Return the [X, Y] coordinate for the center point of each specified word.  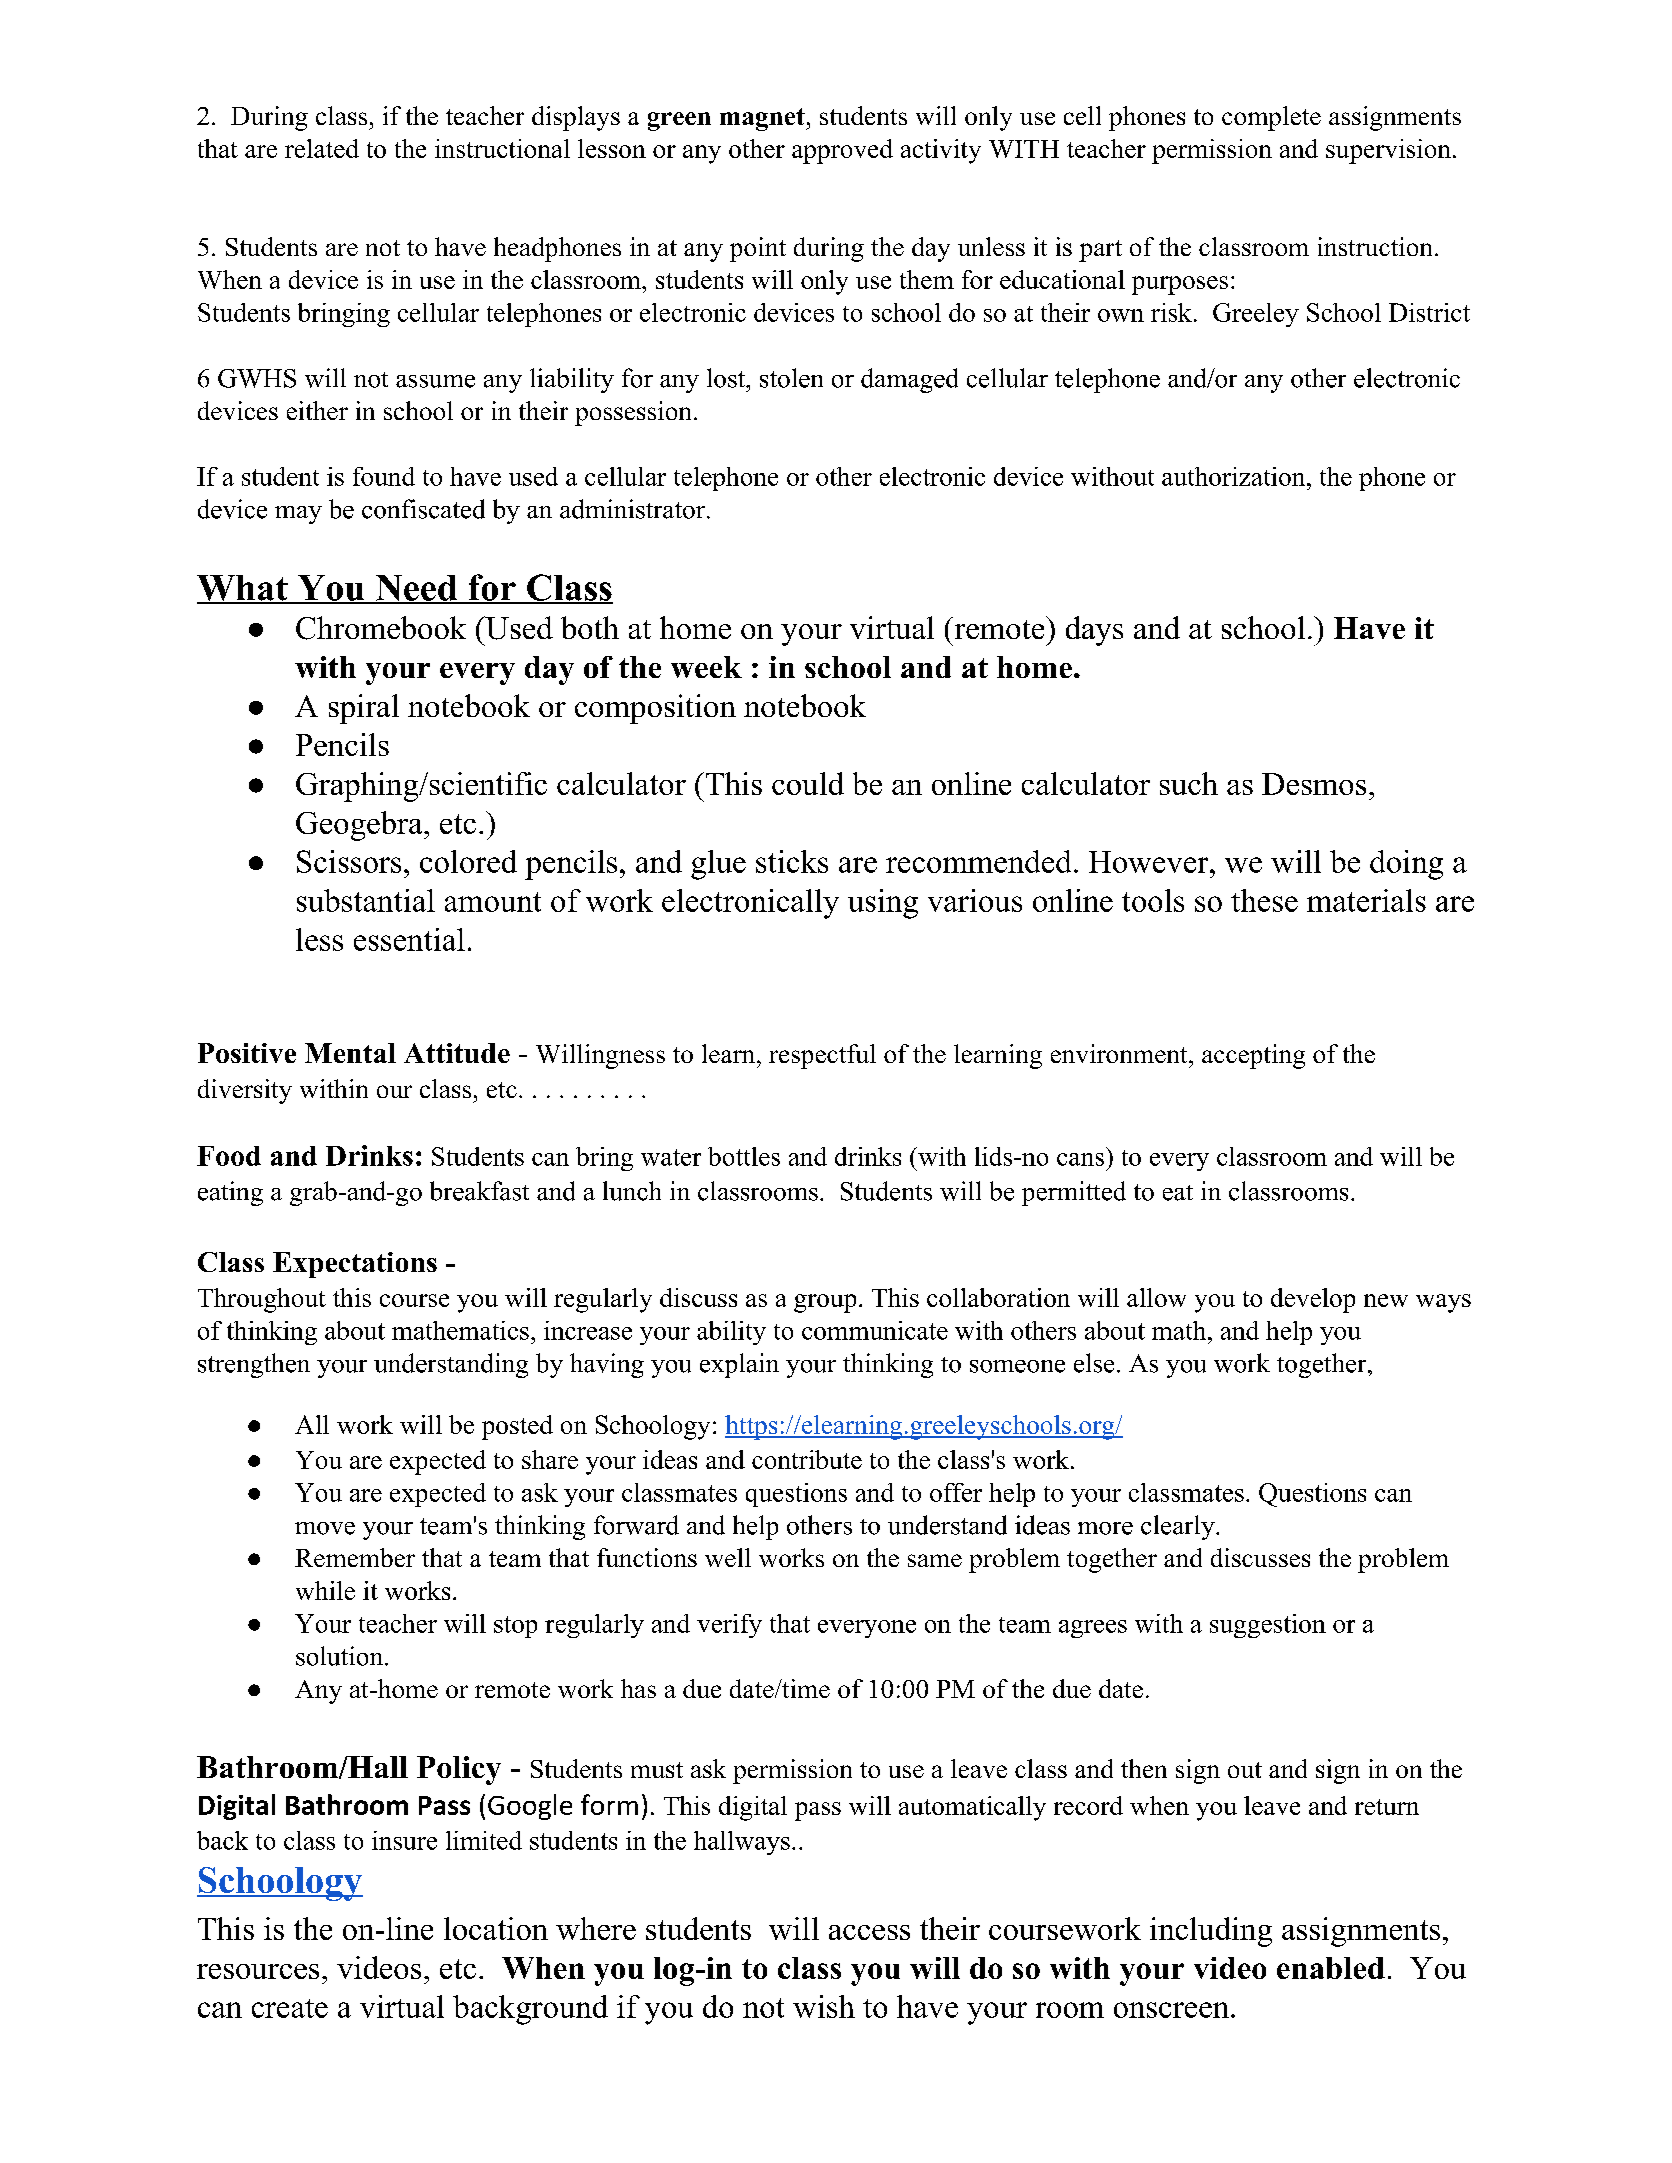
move [325, 1528]
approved [842, 151]
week [706, 667]
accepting [1253, 1056]
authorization [1235, 476]
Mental [350, 1053]
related [322, 148]
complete [1271, 118]
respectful [822, 1056]
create [290, 2008]
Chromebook [381, 628]
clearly [1179, 1527]
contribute [807, 1459]
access [869, 1932]
